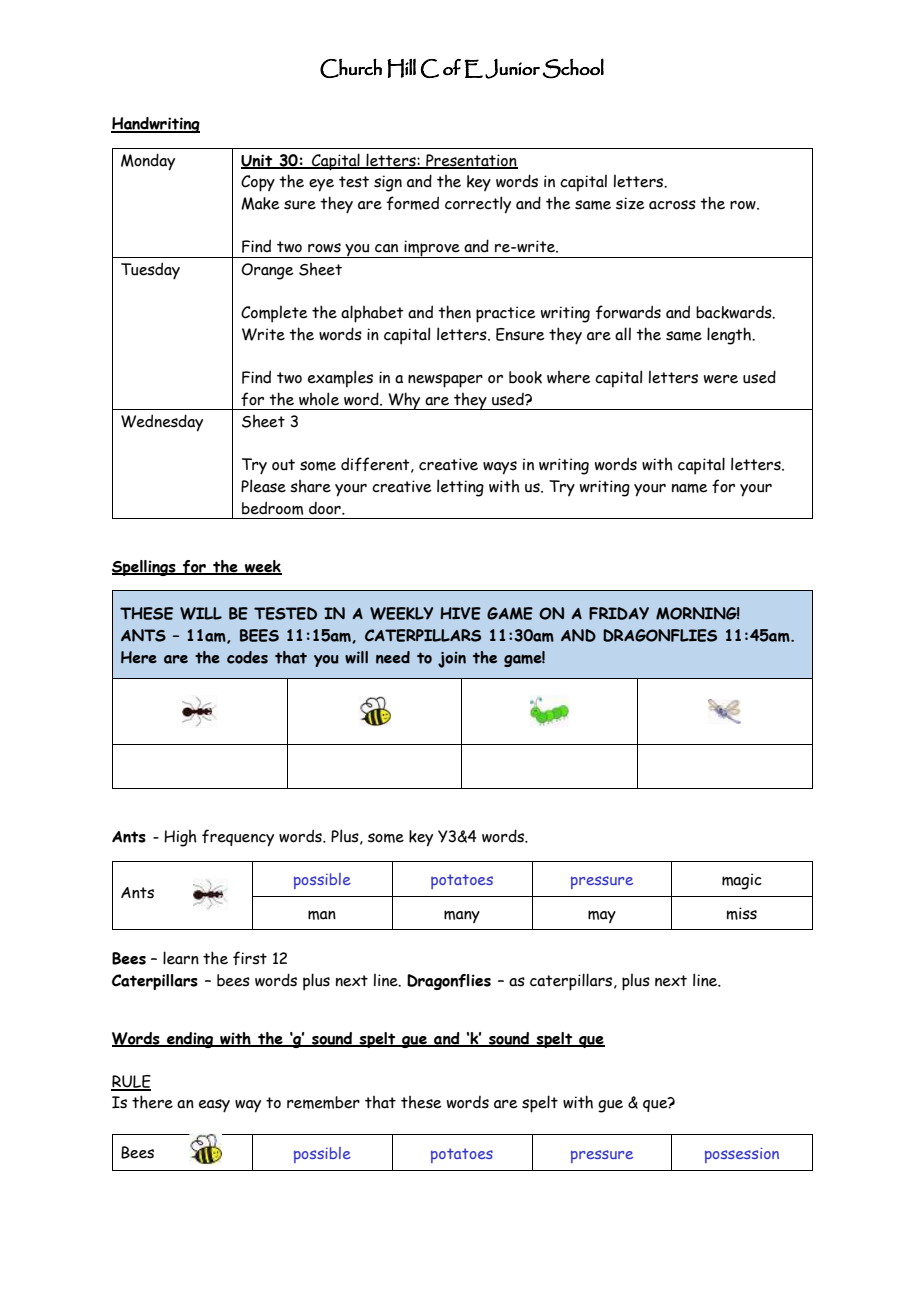 This image has width=924, height=1308. I want to click on High, so click(180, 838).
